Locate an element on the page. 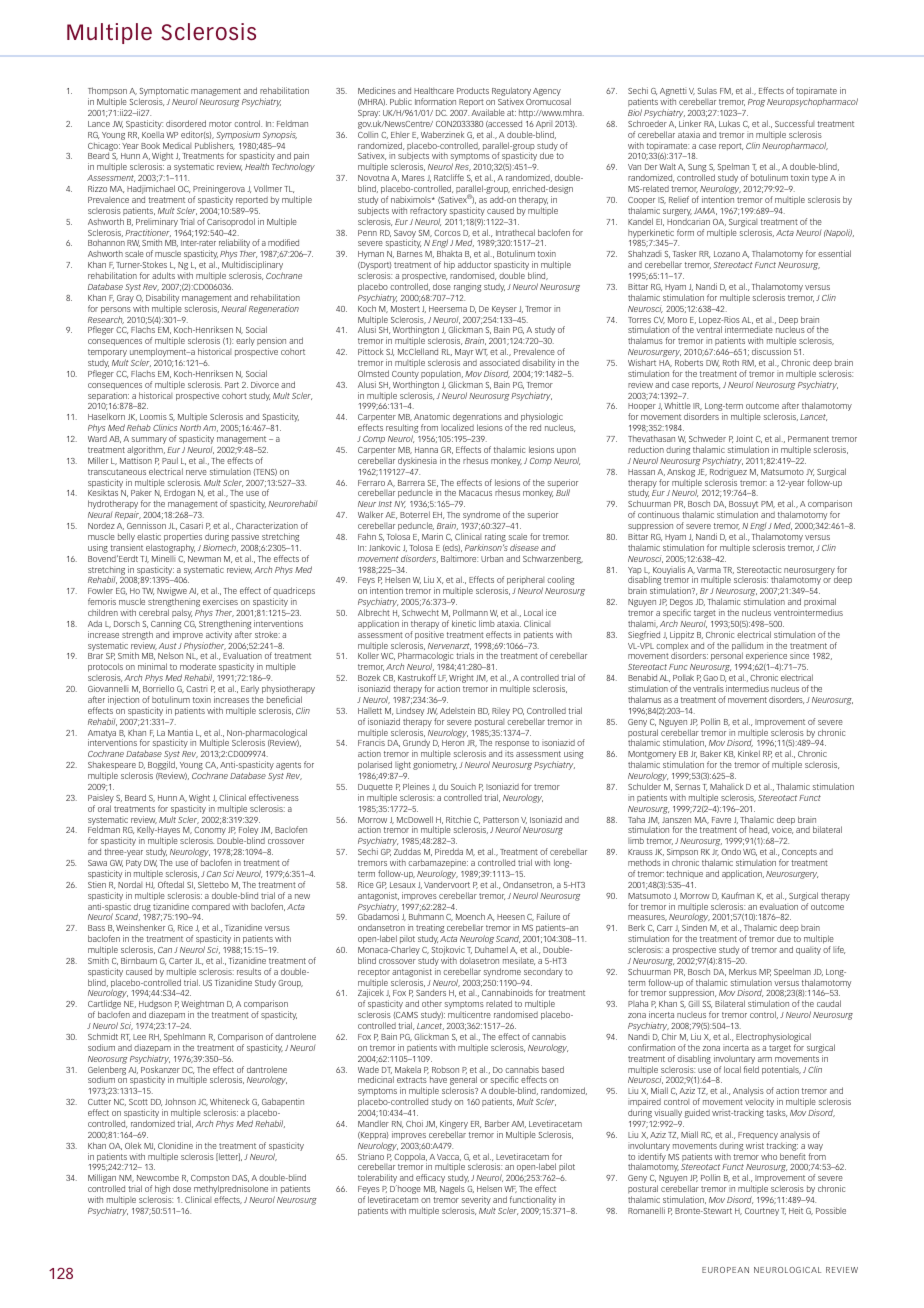  Lukas is located at coordinates (729, 123).
